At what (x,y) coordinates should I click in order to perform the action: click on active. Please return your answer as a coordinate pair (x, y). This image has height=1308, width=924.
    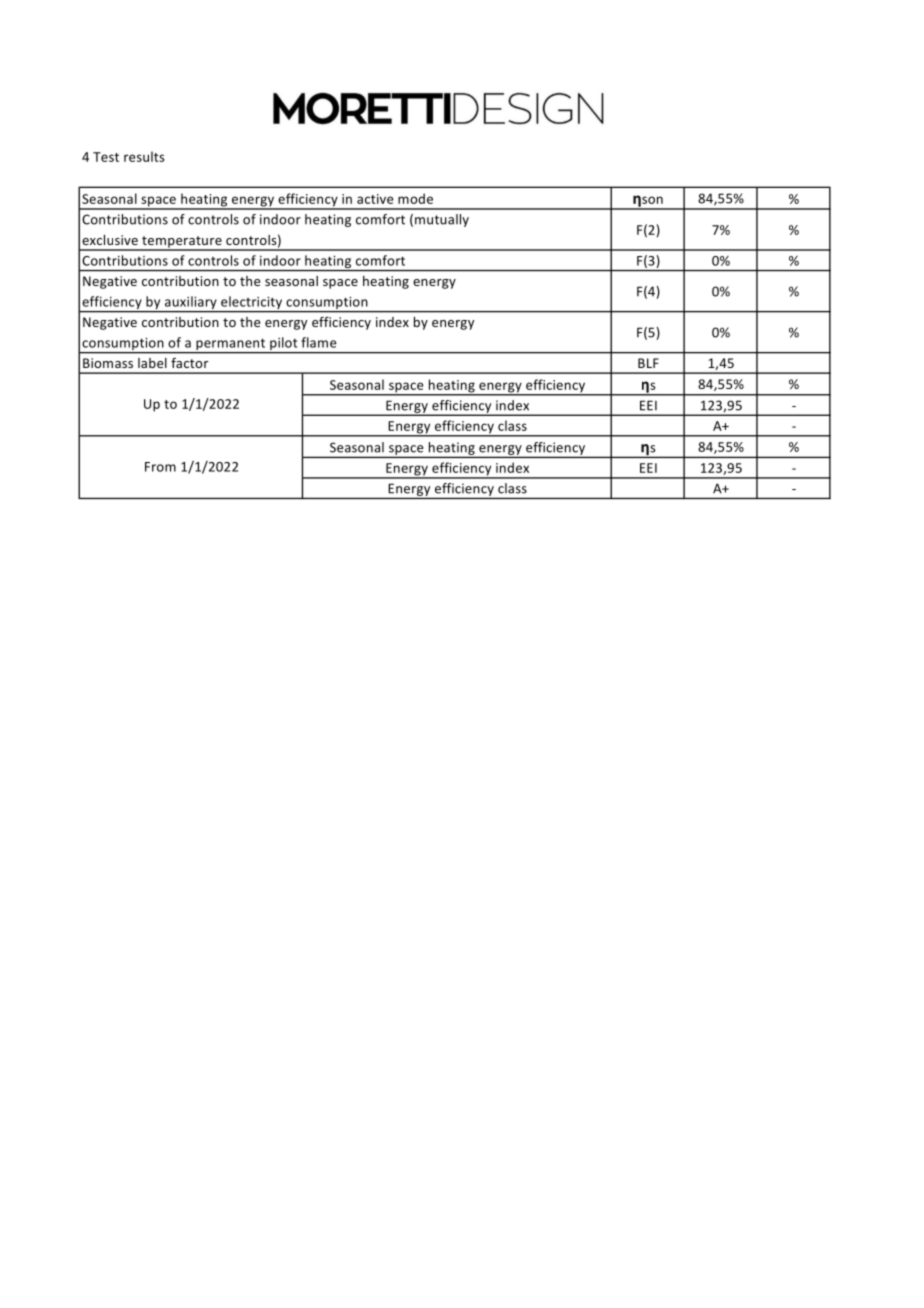
    Looking at the image, I should click on (375, 199).
